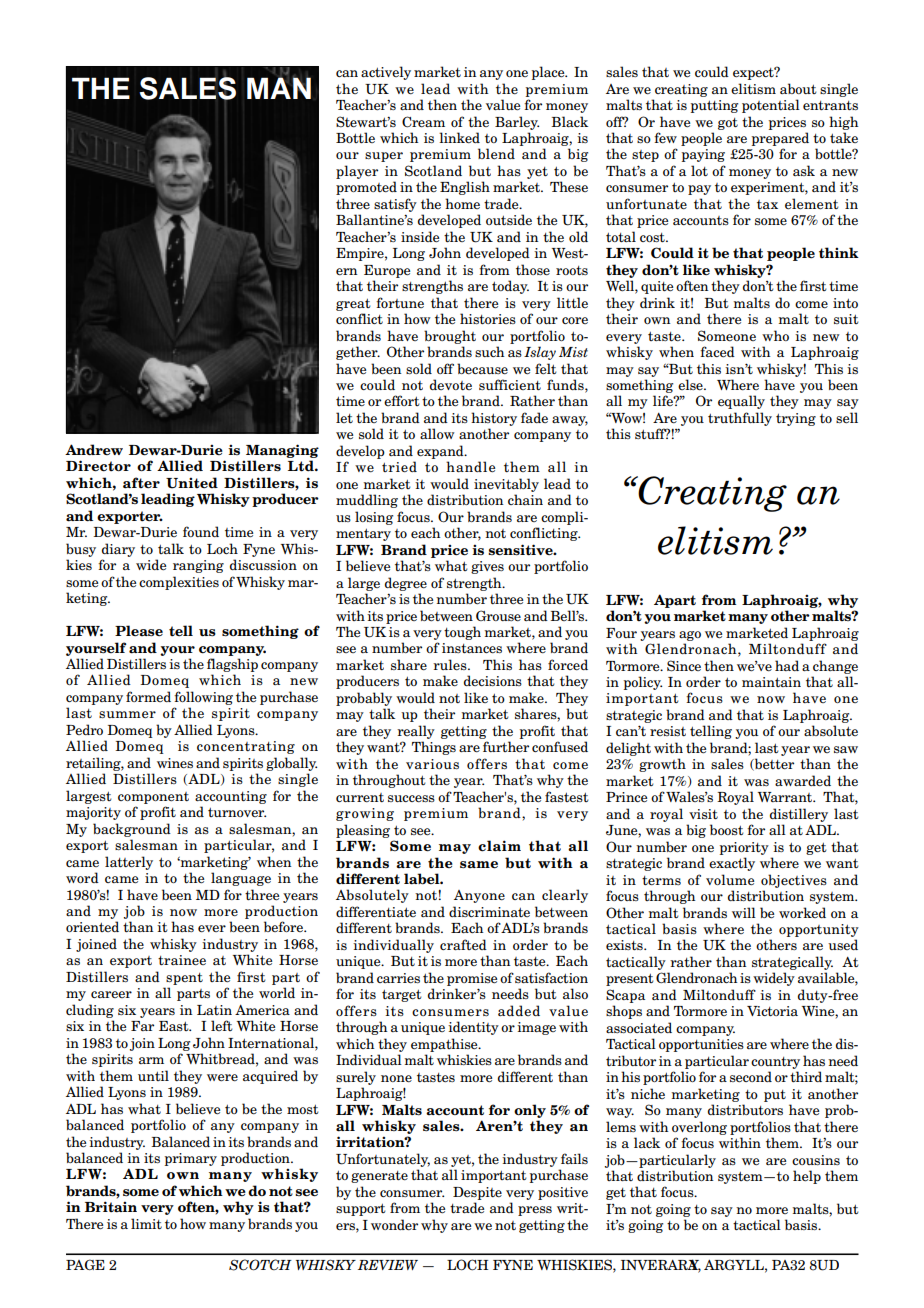  What do you see at coordinates (740, 419) in the screenshot?
I see `truthfully` at bounding box center [740, 419].
